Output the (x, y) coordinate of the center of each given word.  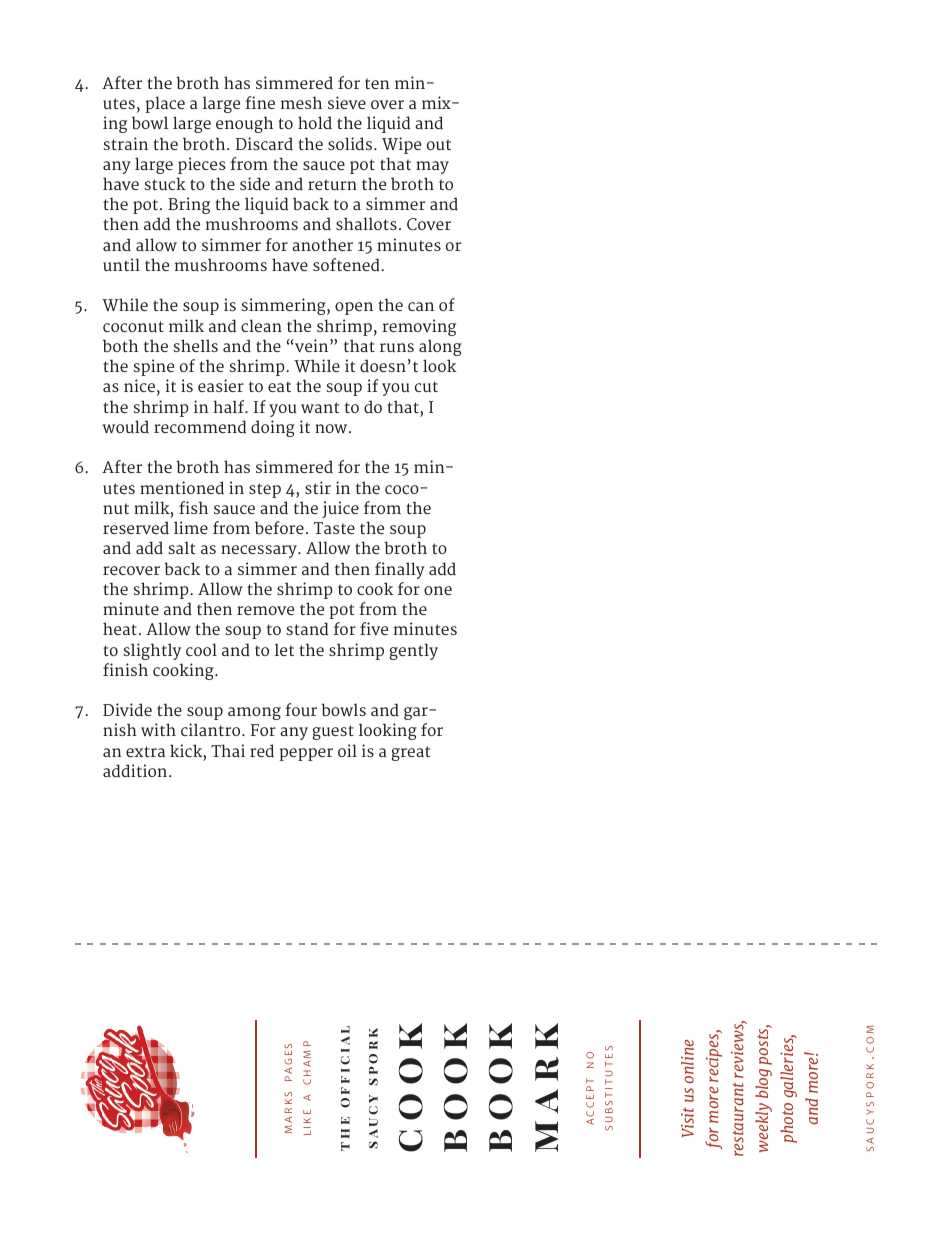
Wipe (401, 145)
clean (261, 325)
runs (397, 347)
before (279, 527)
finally (400, 570)
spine (153, 367)
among (254, 713)
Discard (264, 144)
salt (181, 547)
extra (145, 751)
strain (125, 143)
